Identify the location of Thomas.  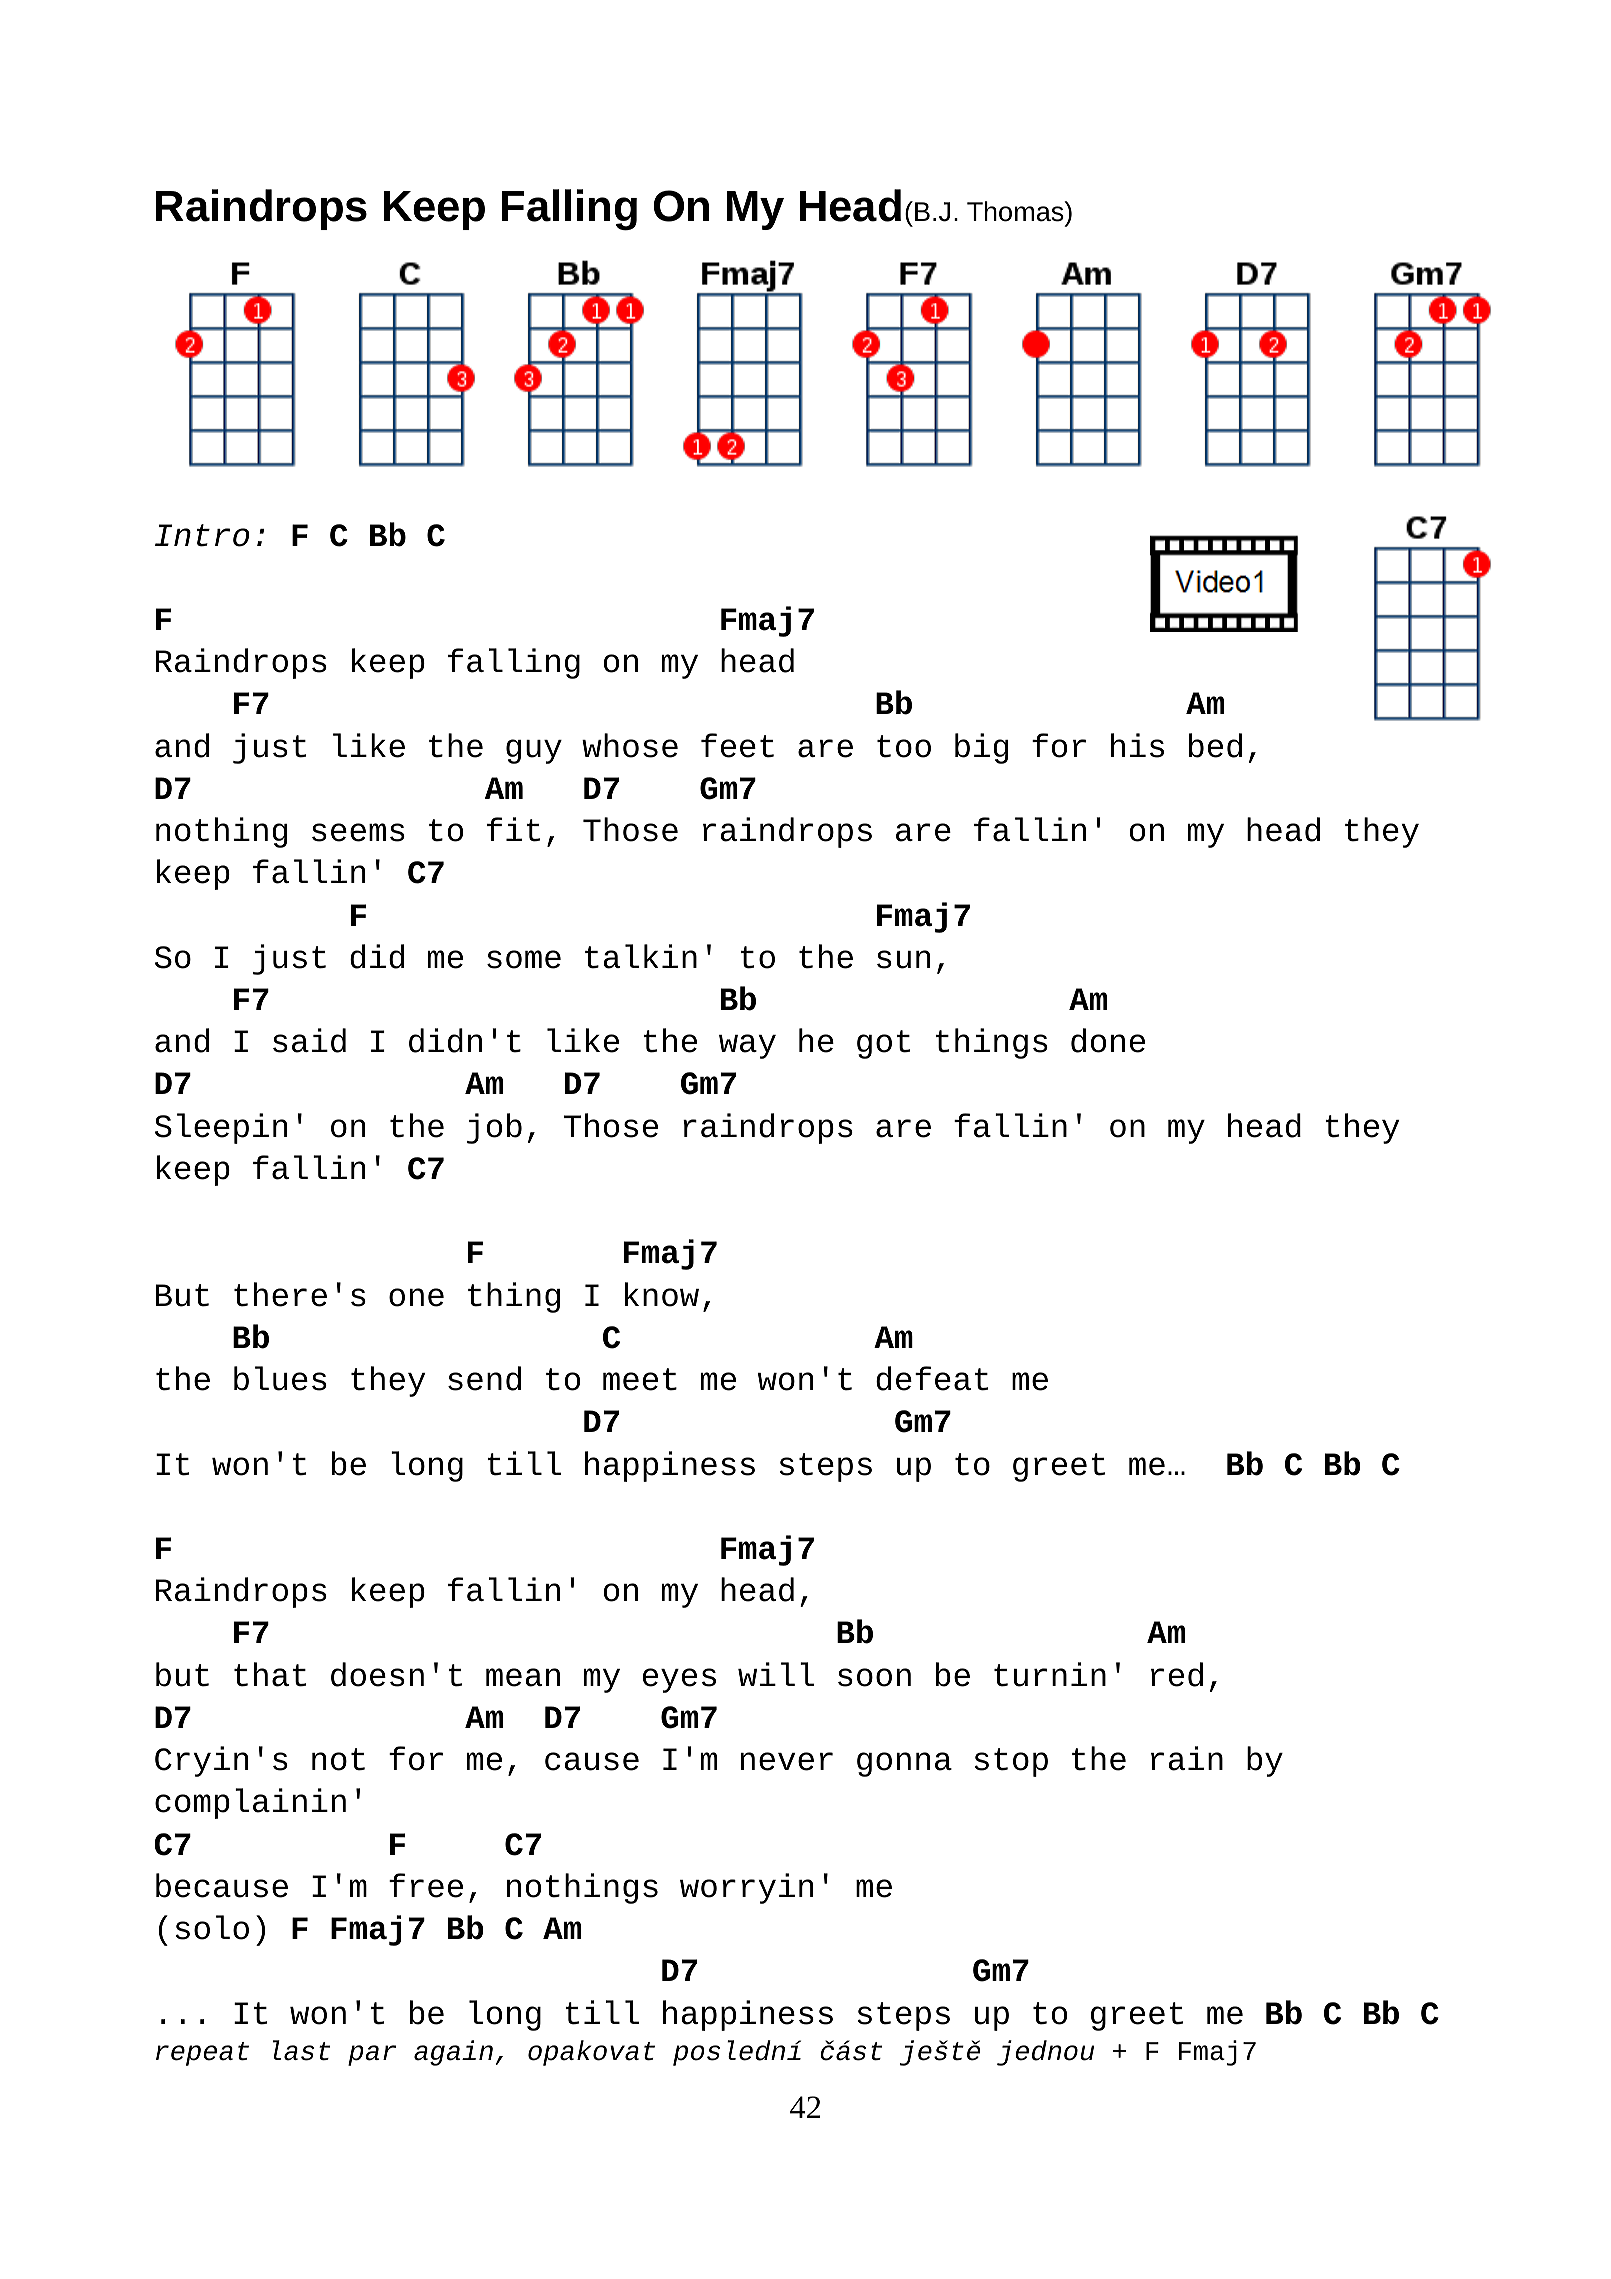
(1016, 211).
